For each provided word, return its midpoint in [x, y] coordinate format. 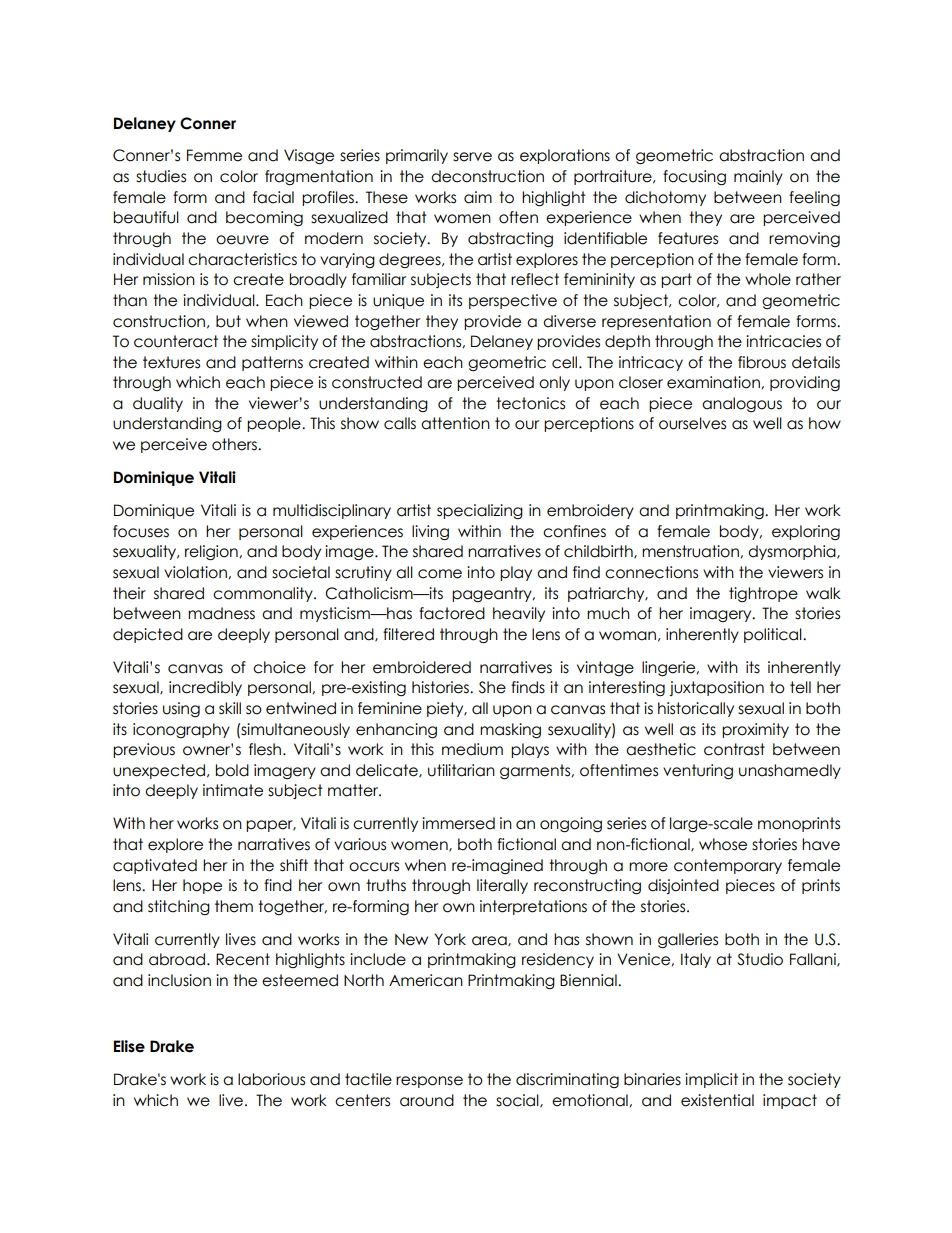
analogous [742, 404]
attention [455, 423]
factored [452, 613]
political [774, 635]
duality [158, 404]
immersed [458, 823]
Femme [214, 155]
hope [202, 886]
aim [478, 197]
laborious [271, 1079]
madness [221, 613]
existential [717, 1100]
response [429, 1082]
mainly [758, 177]
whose [723, 844]
